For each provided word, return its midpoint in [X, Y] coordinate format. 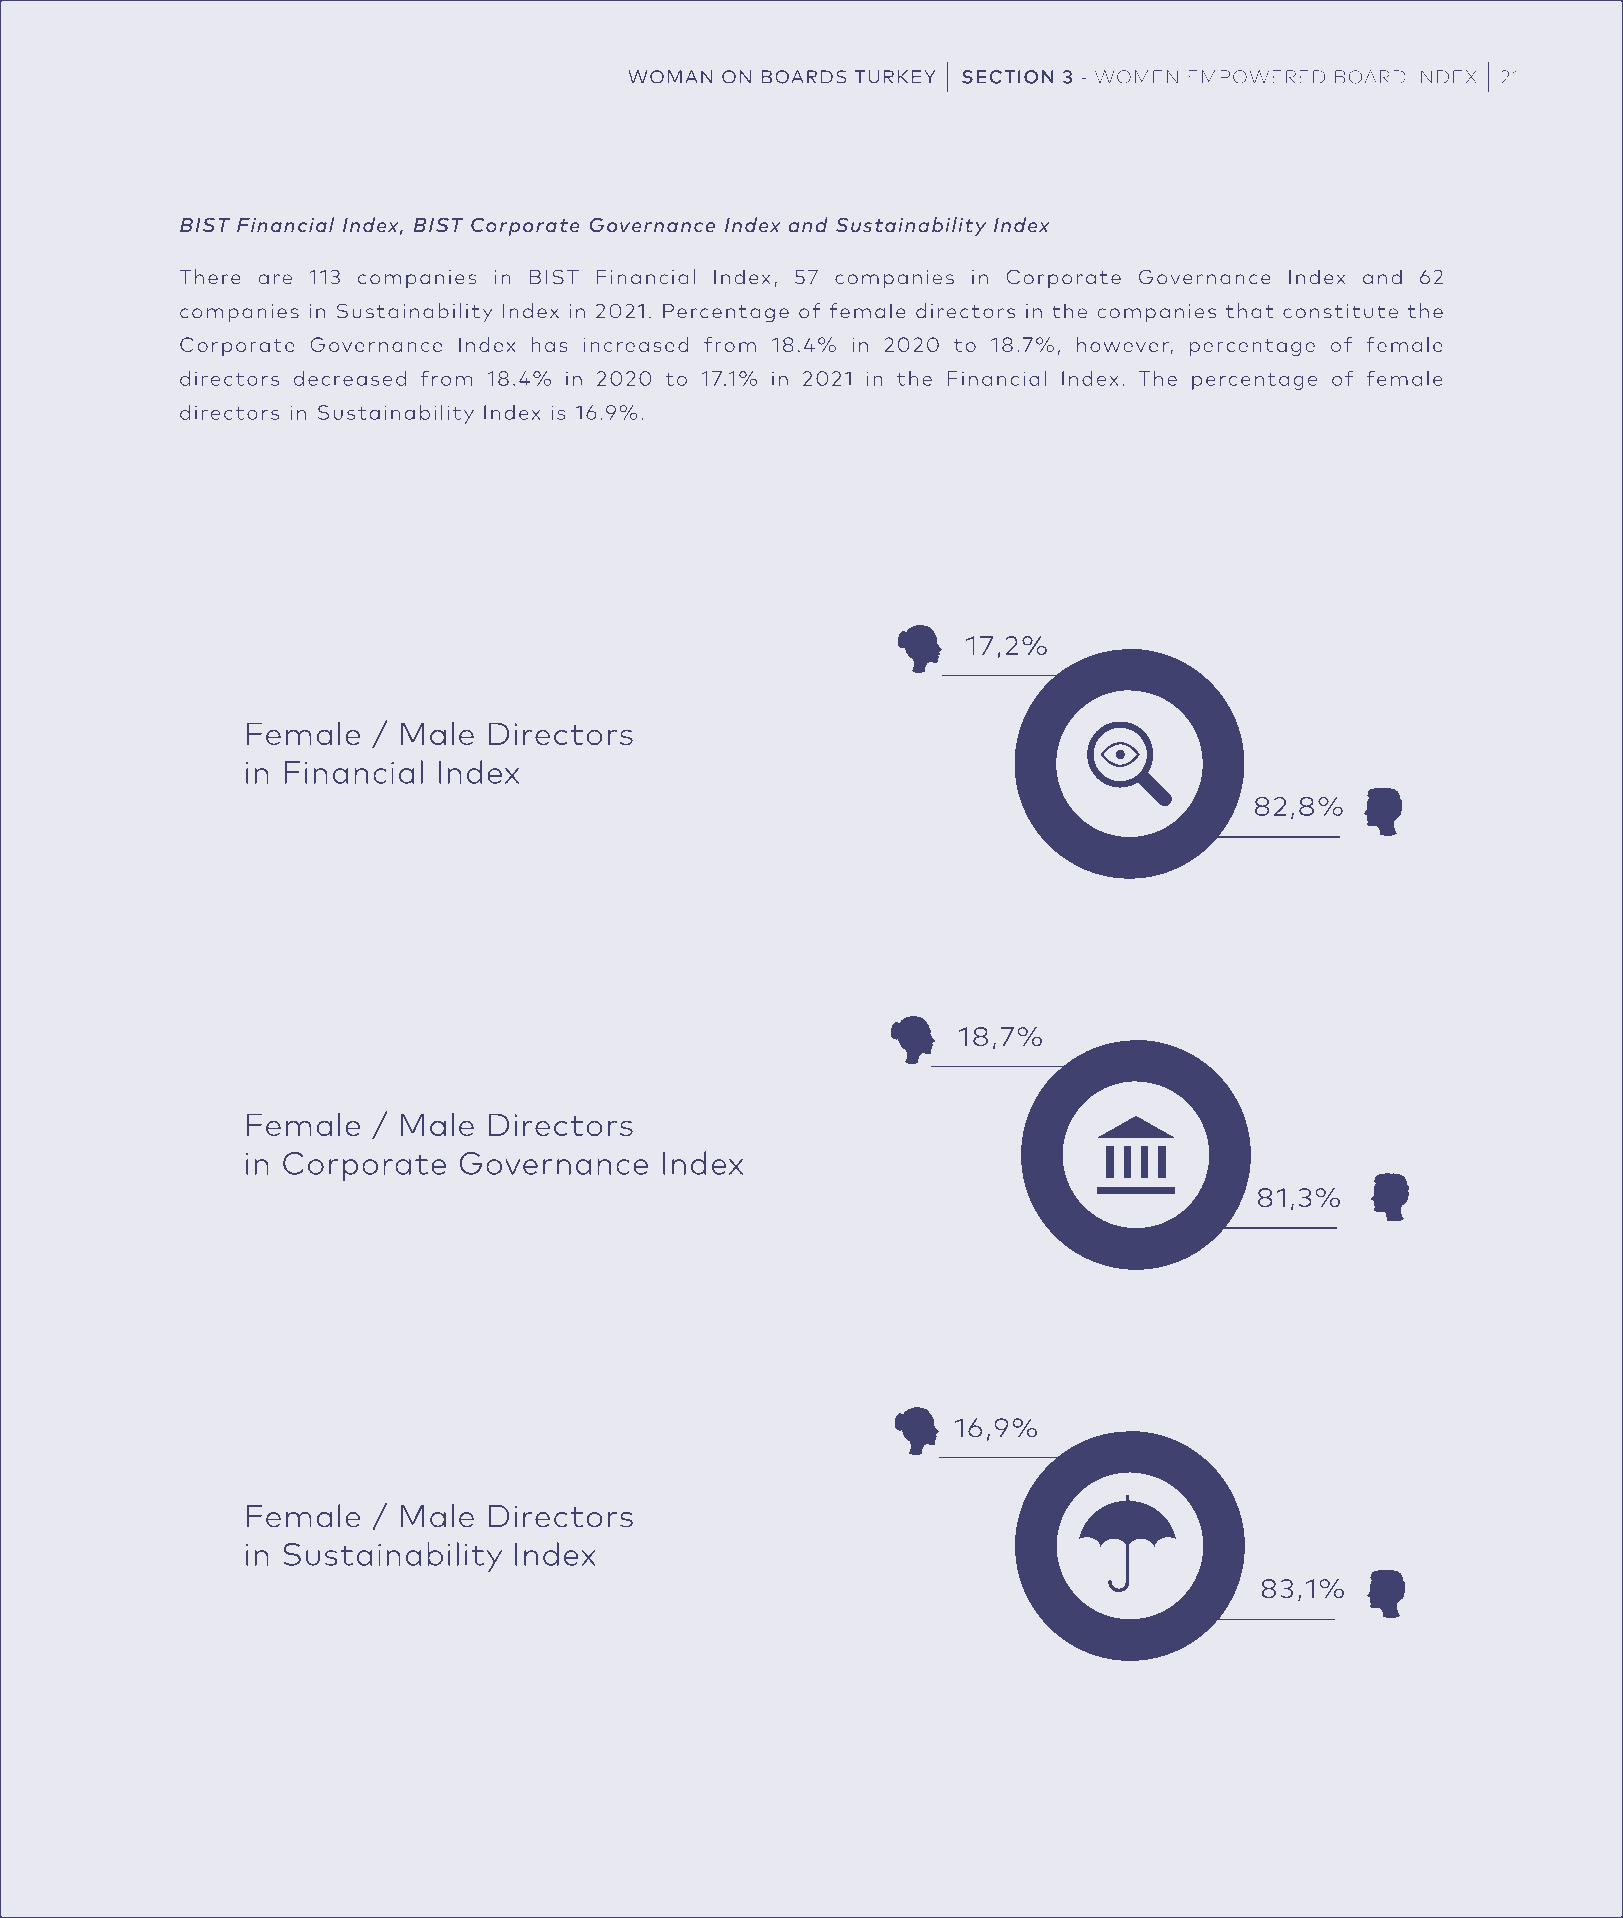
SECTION [1008, 77]
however [1123, 344]
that [1250, 311]
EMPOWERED [1256, 77]
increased [636, 344]
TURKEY [895, 77]
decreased [350, 378]
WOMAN [670, 77]
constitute [1340, 311]
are [275, 279]
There [210, 277]
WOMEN [1136, 77]
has [549, 344]
